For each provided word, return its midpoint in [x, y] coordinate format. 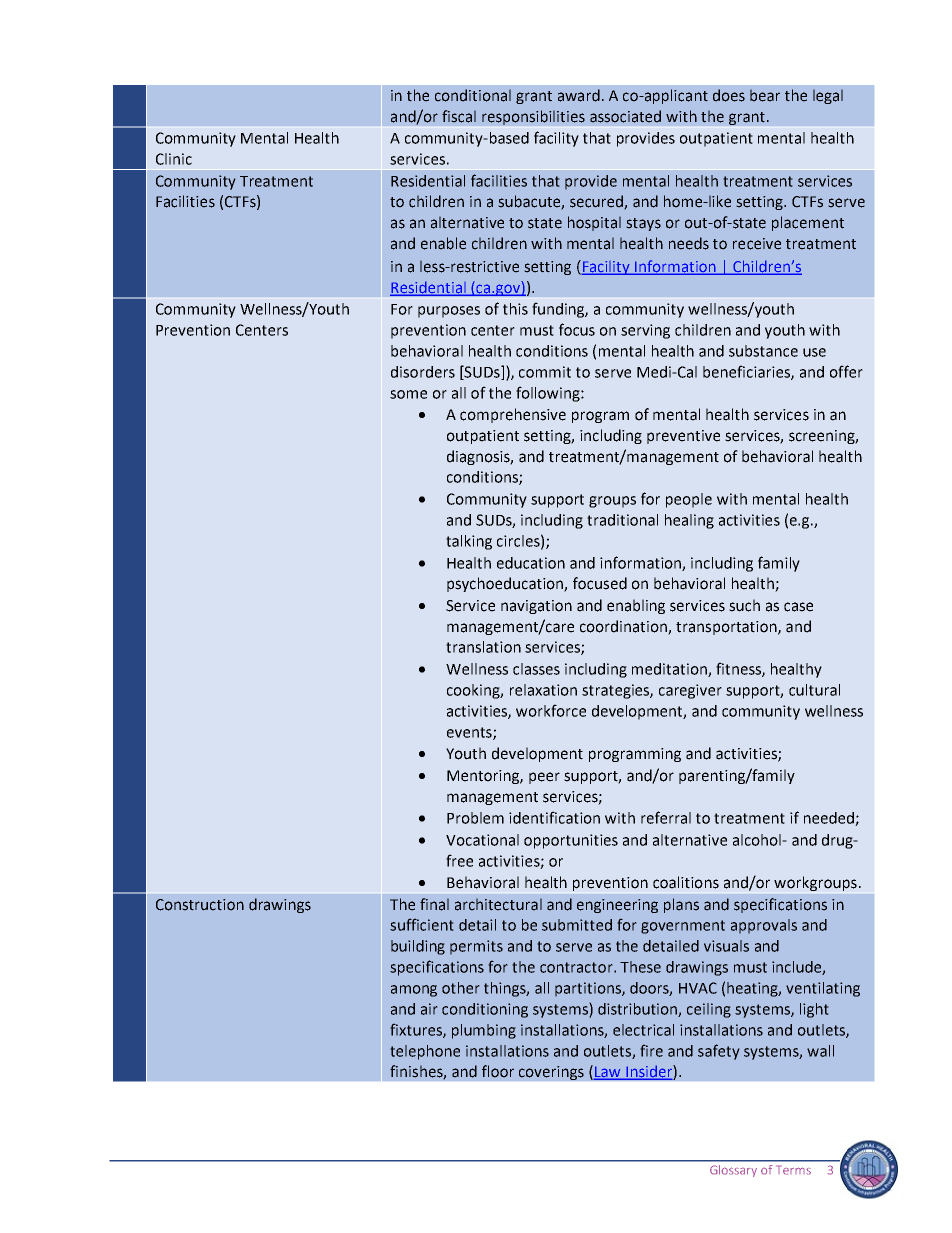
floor [498, 1071]
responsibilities [533, 117]
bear [765, 95]
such [744, 605]
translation [483, 647]
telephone [425, 1052]
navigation [536, 607]
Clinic [174, 159]
